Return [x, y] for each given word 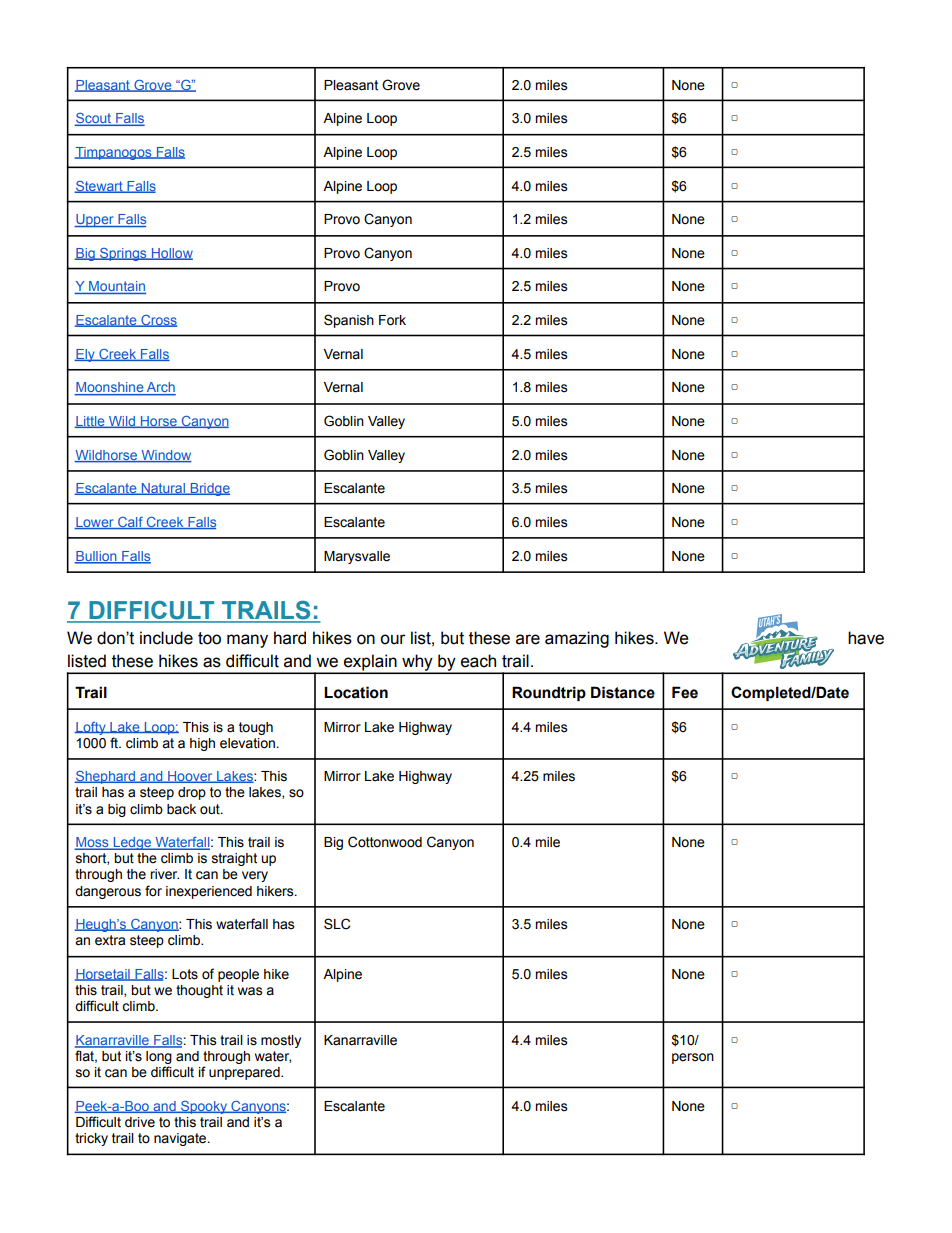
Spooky [204, 1107]
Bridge [209, 489]
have [866, 638]
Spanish [349, 321]
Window [165, 456]
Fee [685, 692]
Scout [94, 119]
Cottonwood [385, 842]
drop [192, 793]
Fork [392, 320]
